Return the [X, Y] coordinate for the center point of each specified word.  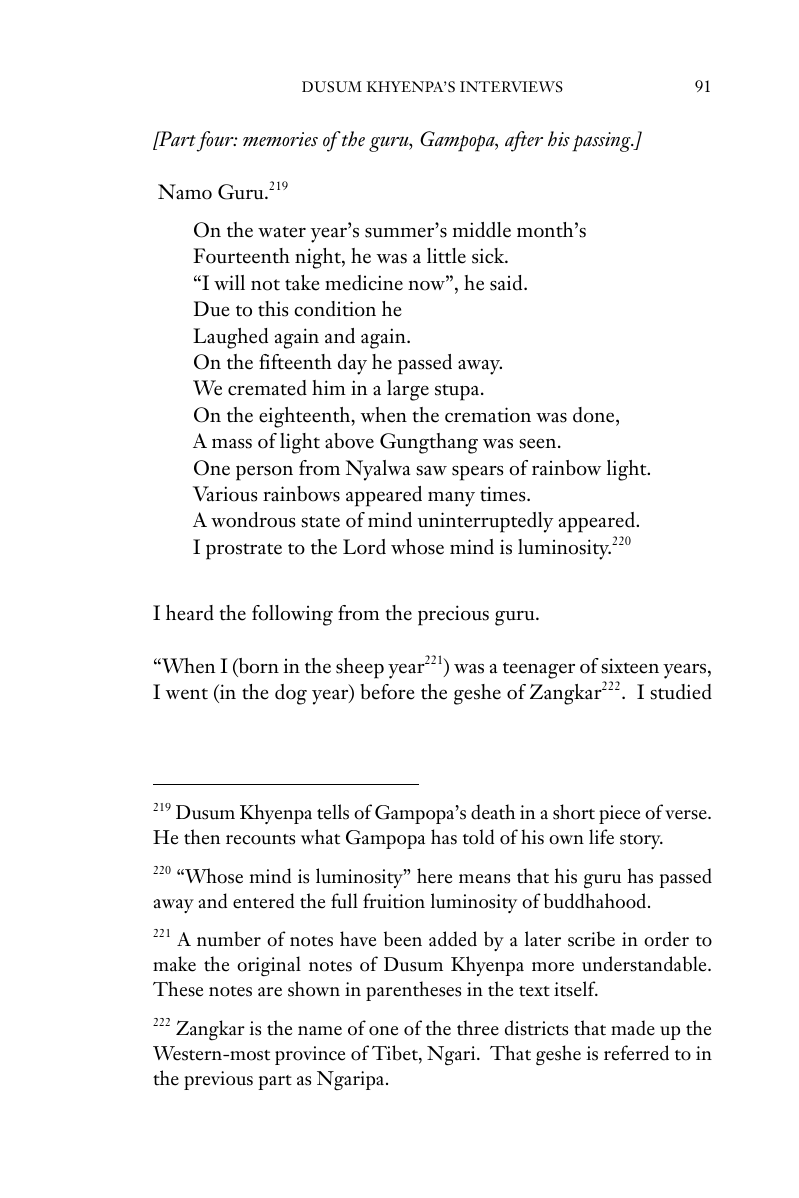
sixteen [630, 666]
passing [602, 142]
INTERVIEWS [511, 87]
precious [453, 615]
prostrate [244, 551]
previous [218, 1080]
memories [280, 139]
